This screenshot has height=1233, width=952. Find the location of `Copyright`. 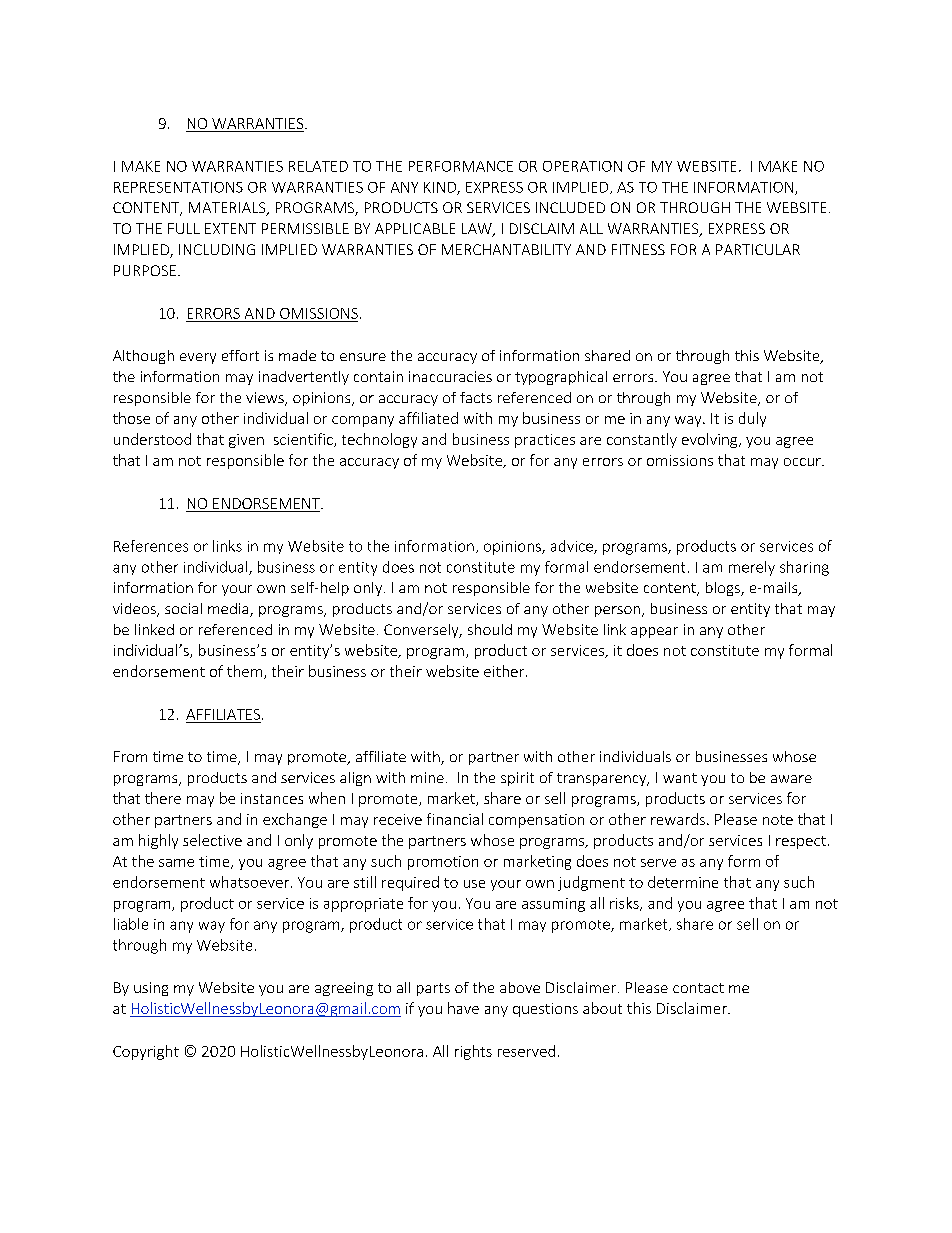

Copyright is located at coordinates (146, 1052).
